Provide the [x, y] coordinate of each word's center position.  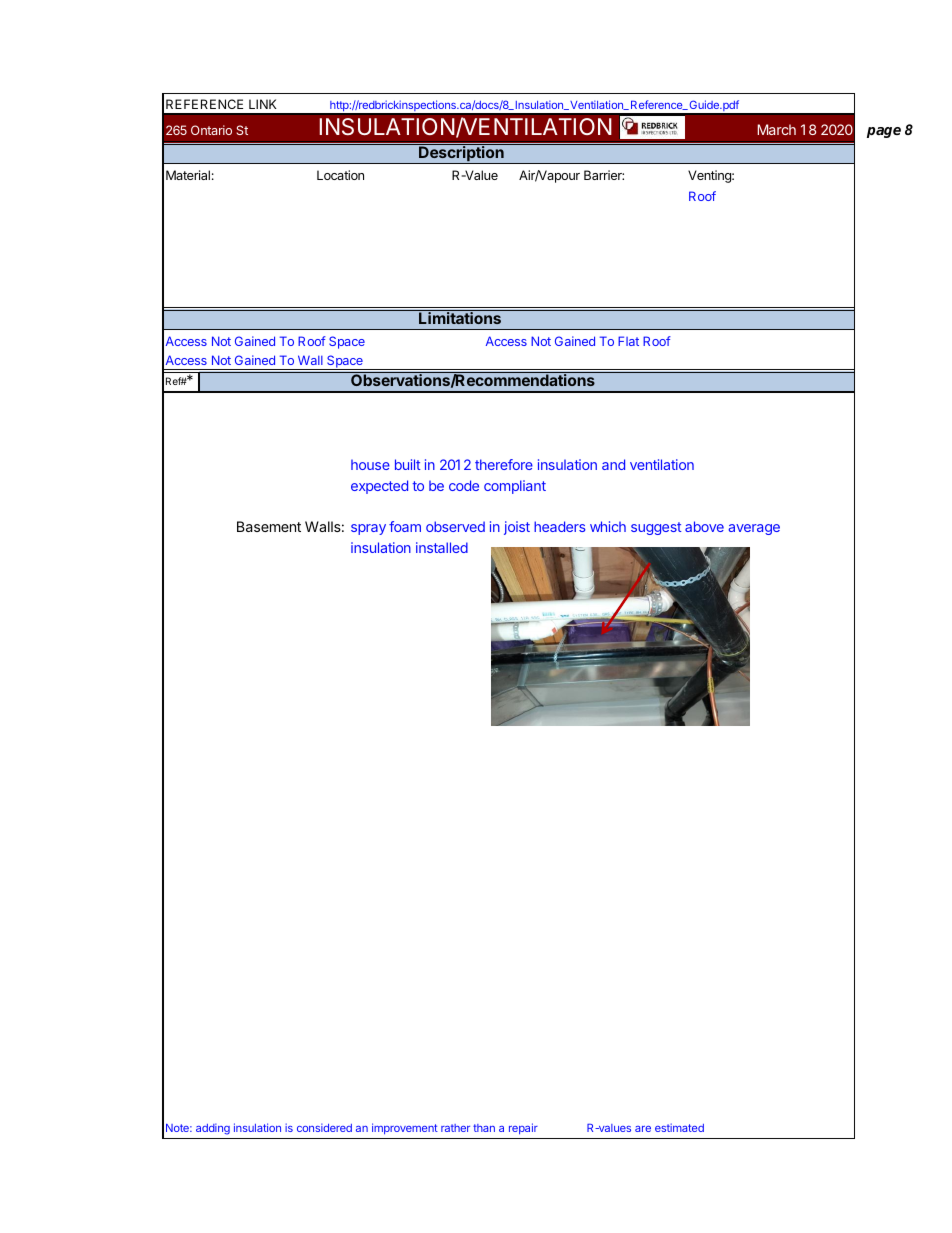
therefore [504, 464]
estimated [679, 1127]
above [704, 526]
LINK [263, 104]
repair [523, 1129]
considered [324, 1127]
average [754, 529]
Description [461, 155]
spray [368, 529]
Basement [269, 526]
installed [442, 547]
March [776, 129]
